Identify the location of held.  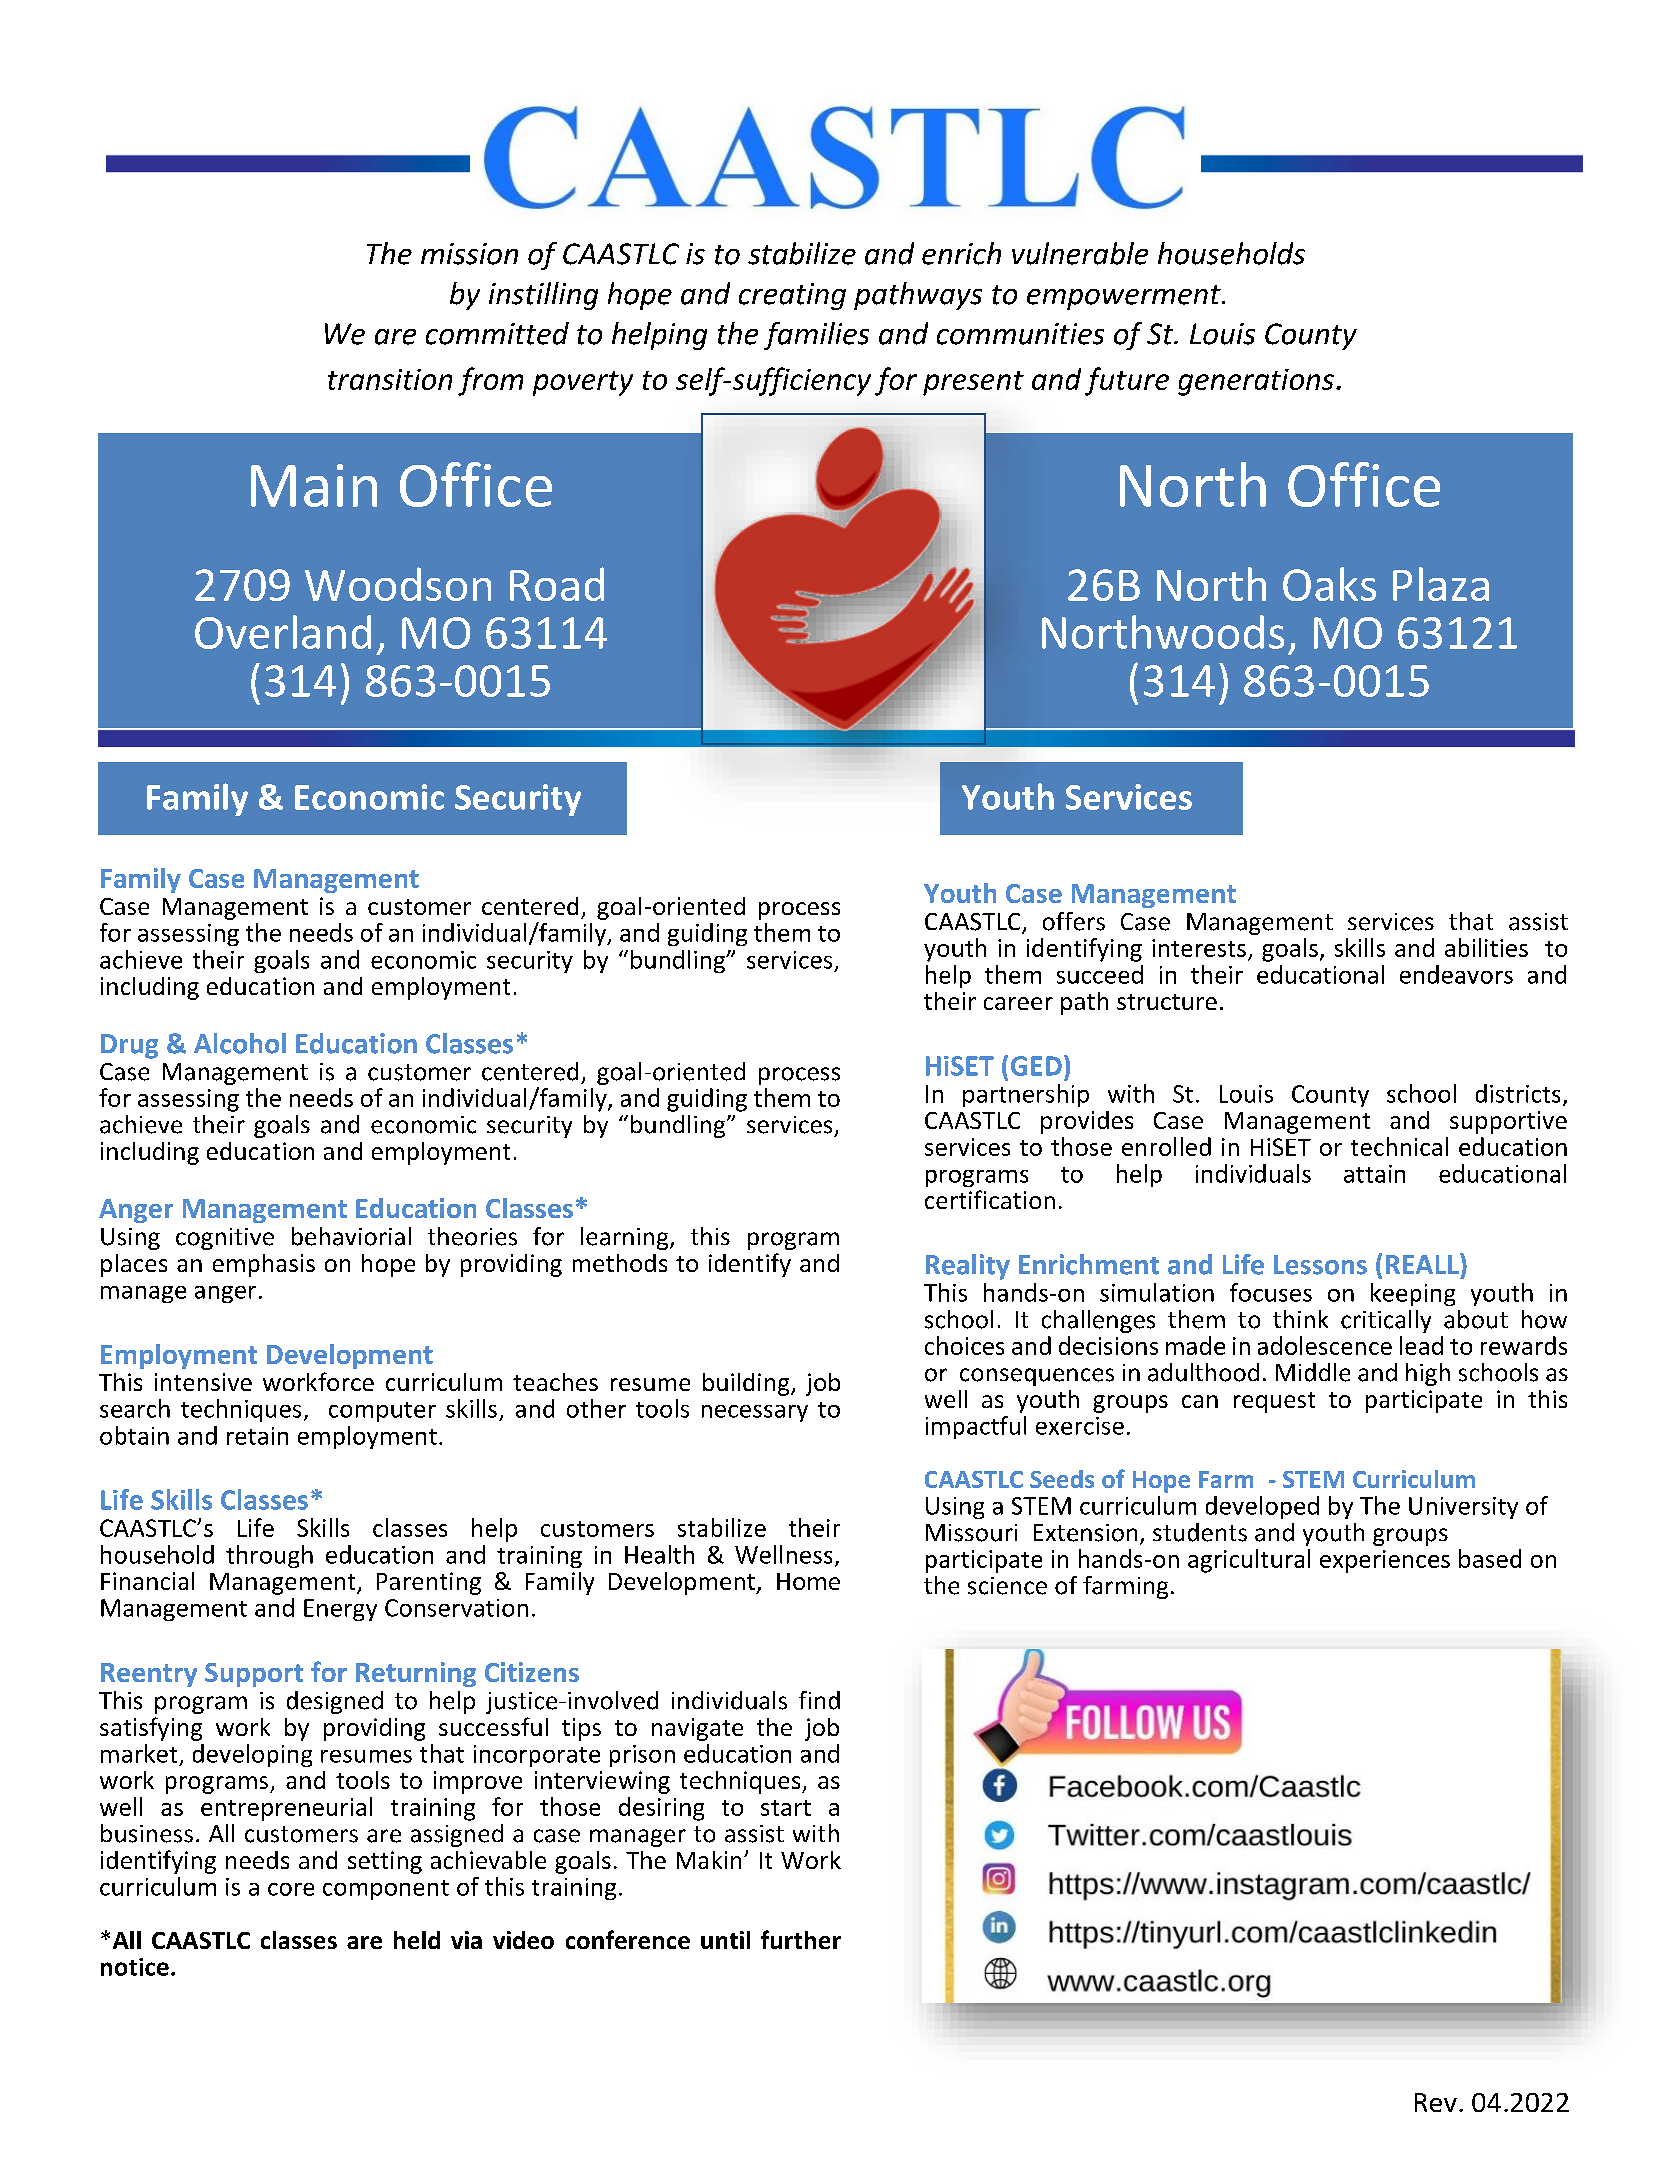
(417, 1940).
